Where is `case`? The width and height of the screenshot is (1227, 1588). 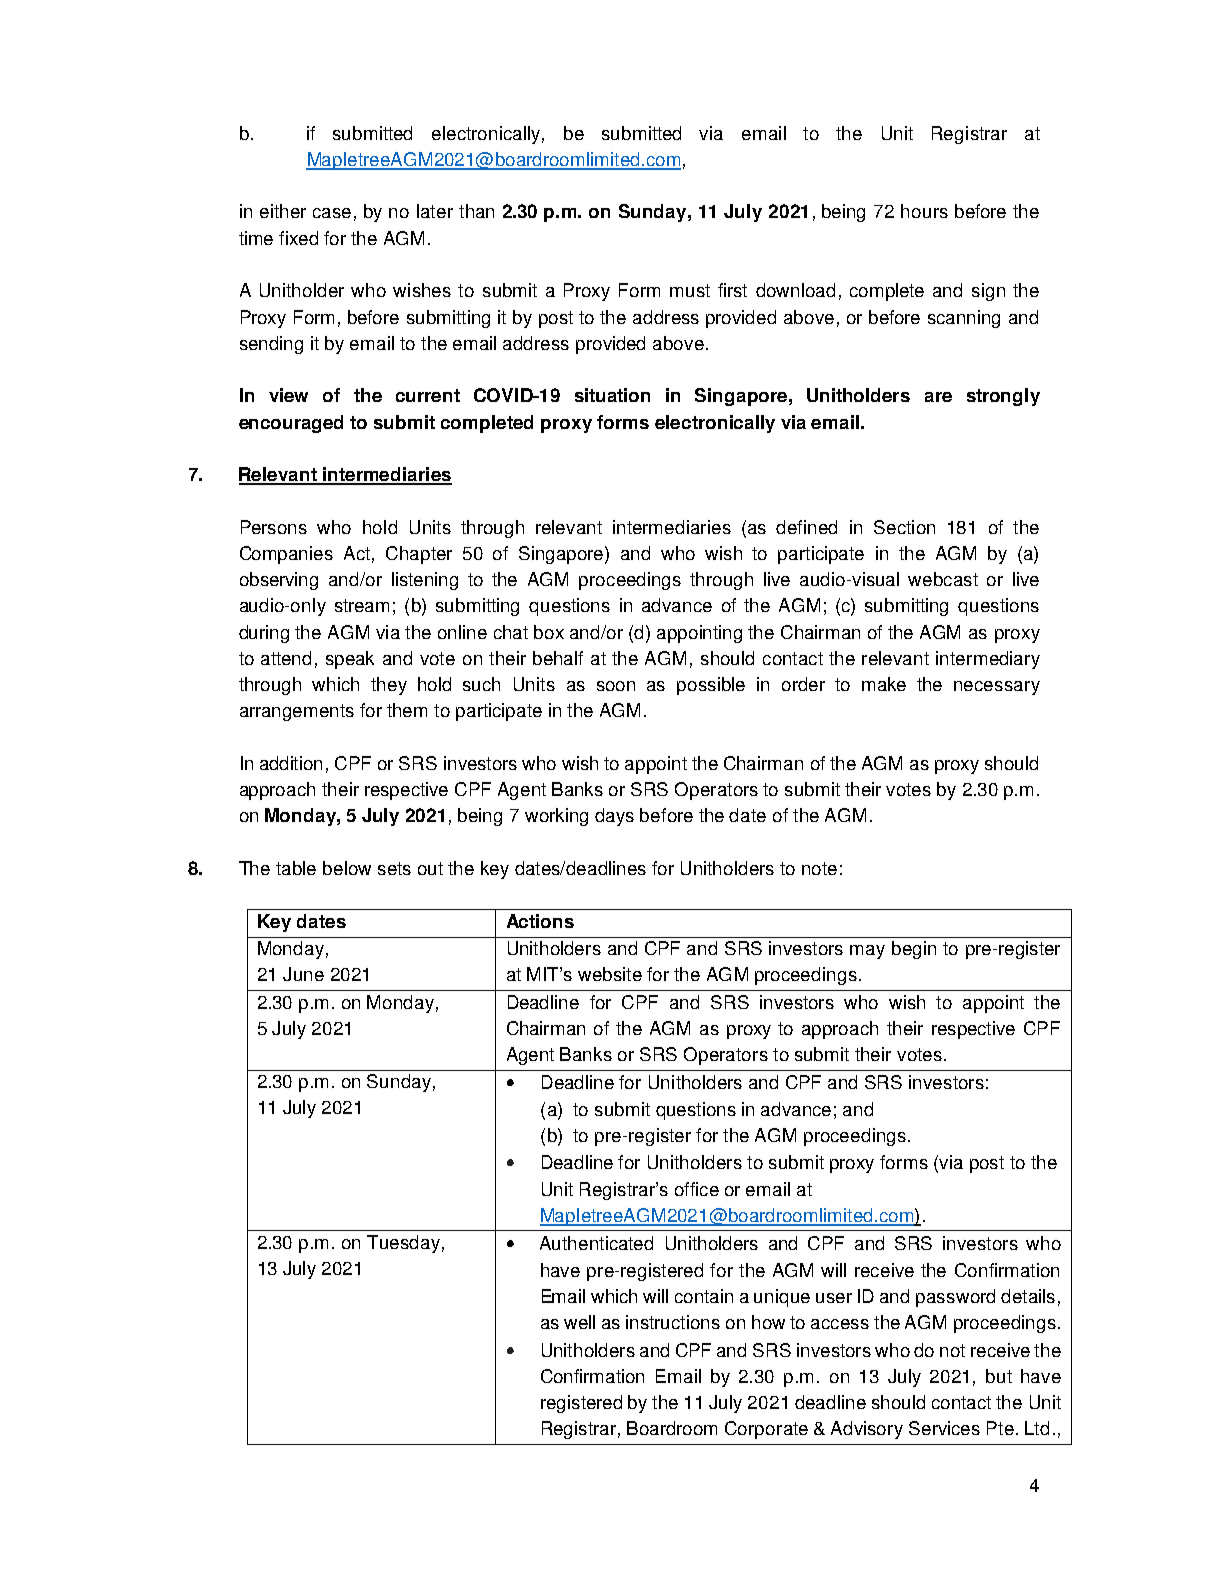
case is located at coordinates (332, 213).
